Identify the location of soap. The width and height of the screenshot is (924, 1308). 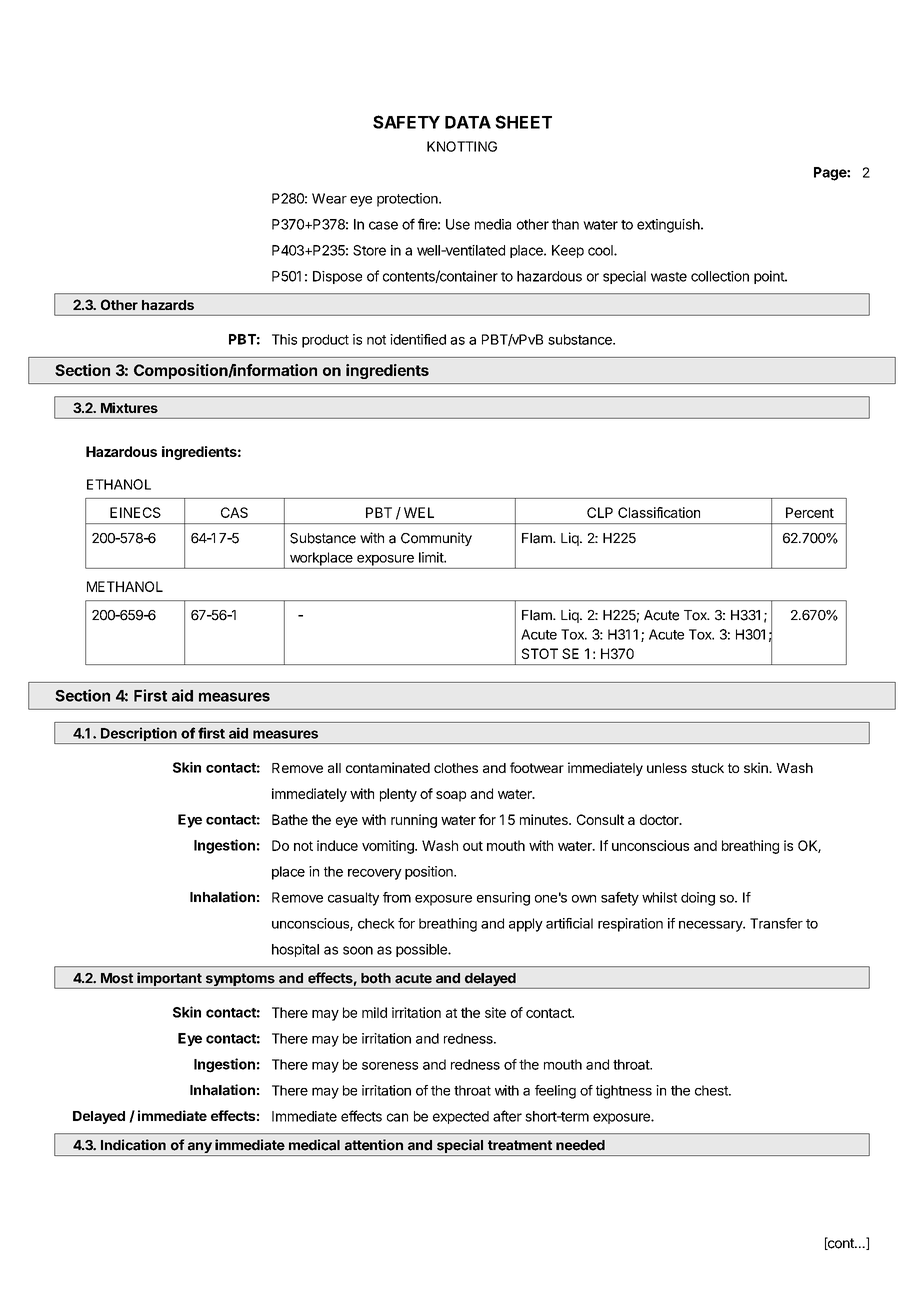
(451, 796).
